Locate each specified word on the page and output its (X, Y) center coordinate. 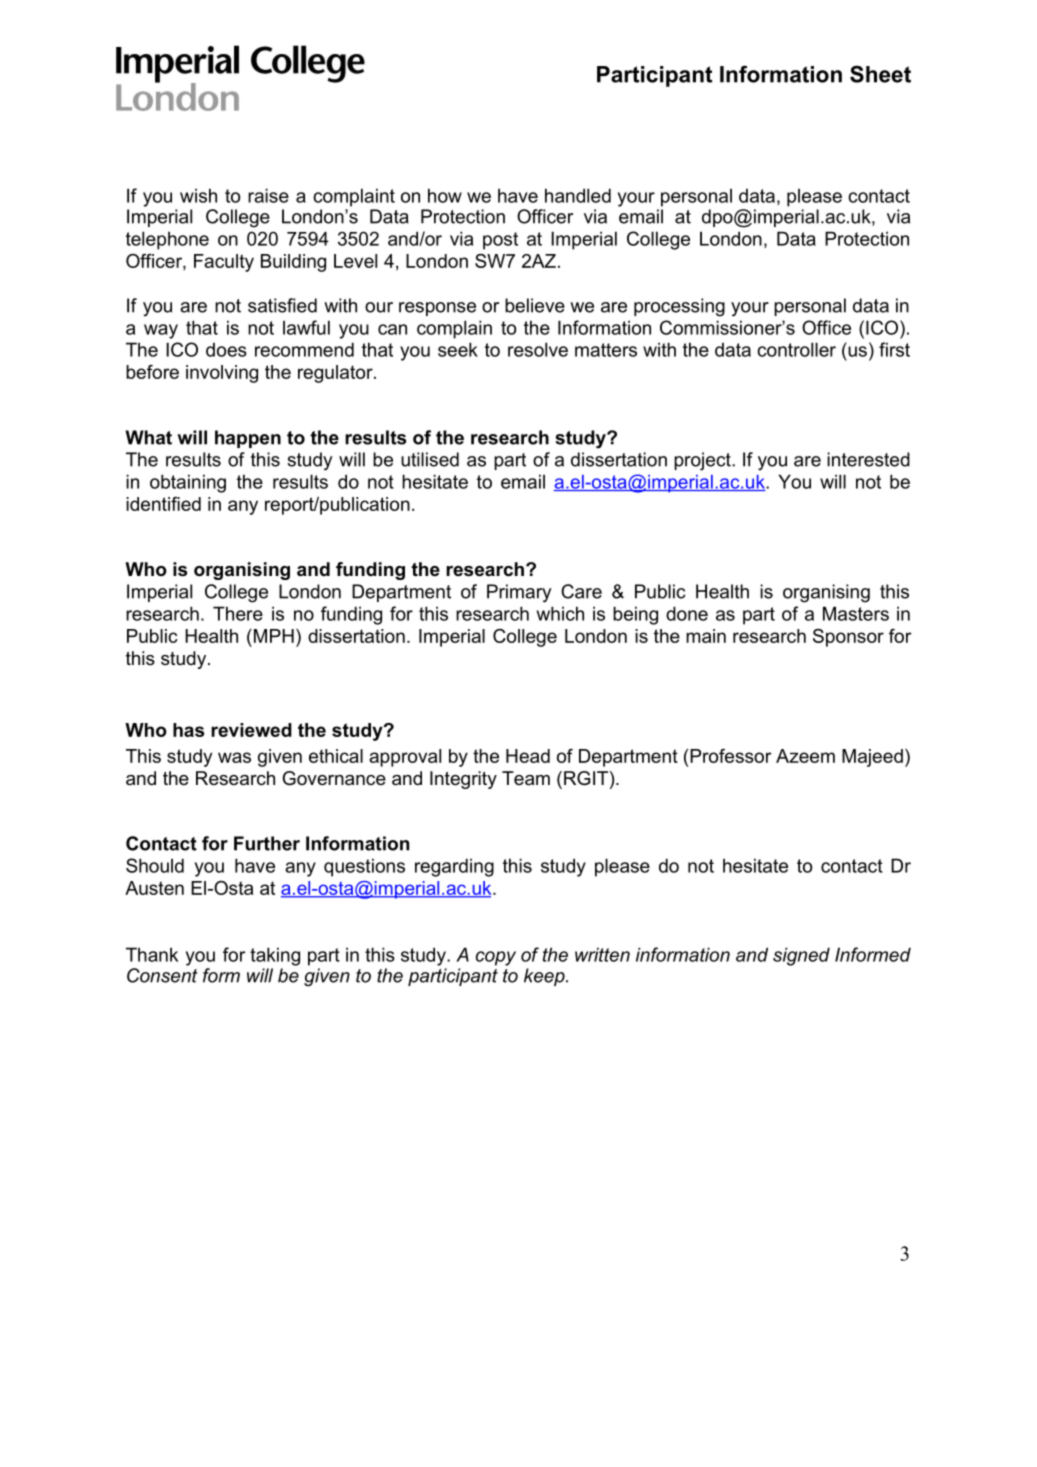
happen (248, 439)
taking (275, 956)
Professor (731, 756)
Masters (856, 613)
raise (268, 195)
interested (868, 459)
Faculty (224, 263)
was (234, 757)
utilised (430, 459)
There (238, 613)
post (500, 241)
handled (578, 195)
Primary (519, 593)
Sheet (880, 74)
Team (526, 778)
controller (796, 349)
